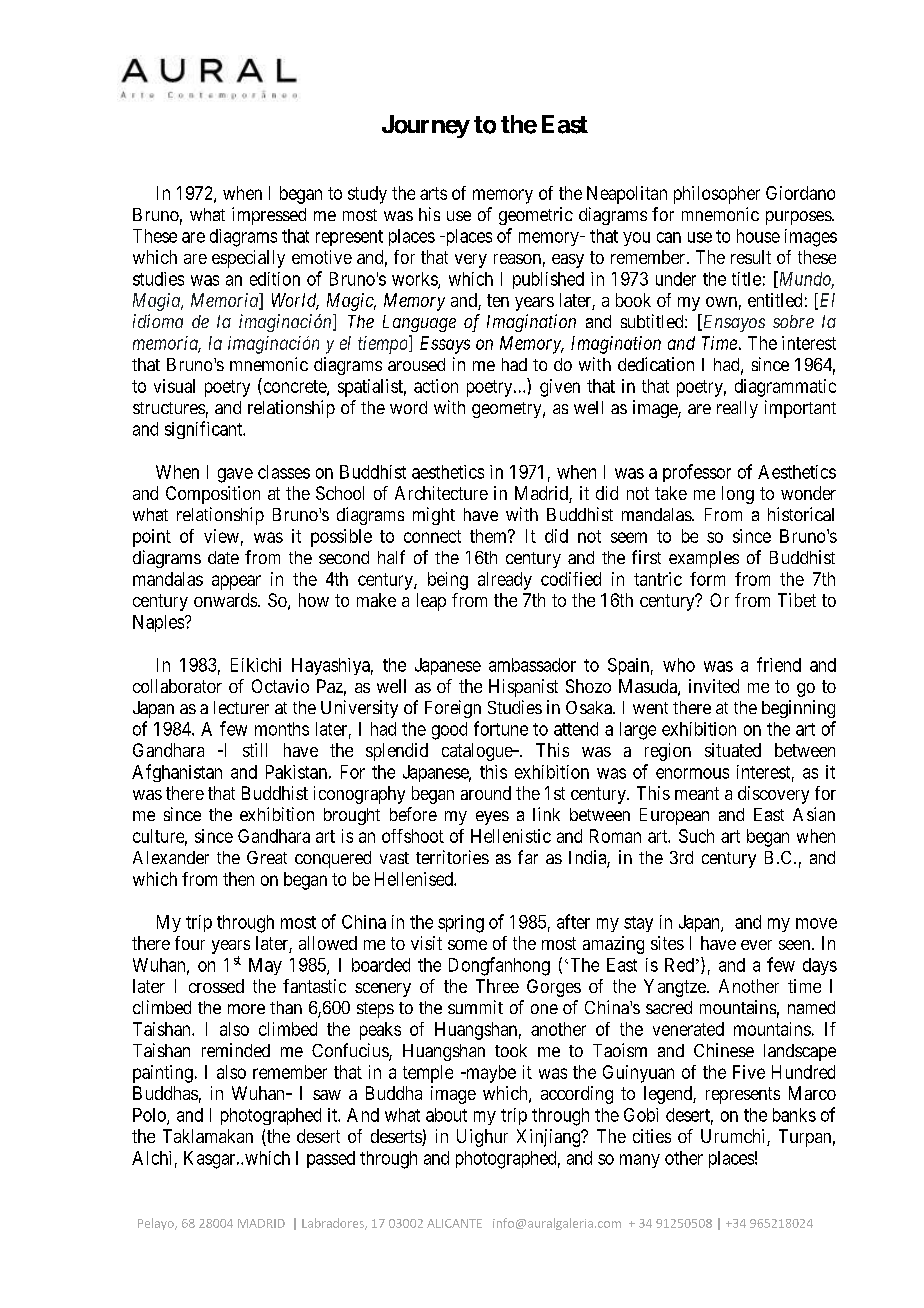 The height and width of the page is (1308, 924). I want to click on around, so click(486, 793).
